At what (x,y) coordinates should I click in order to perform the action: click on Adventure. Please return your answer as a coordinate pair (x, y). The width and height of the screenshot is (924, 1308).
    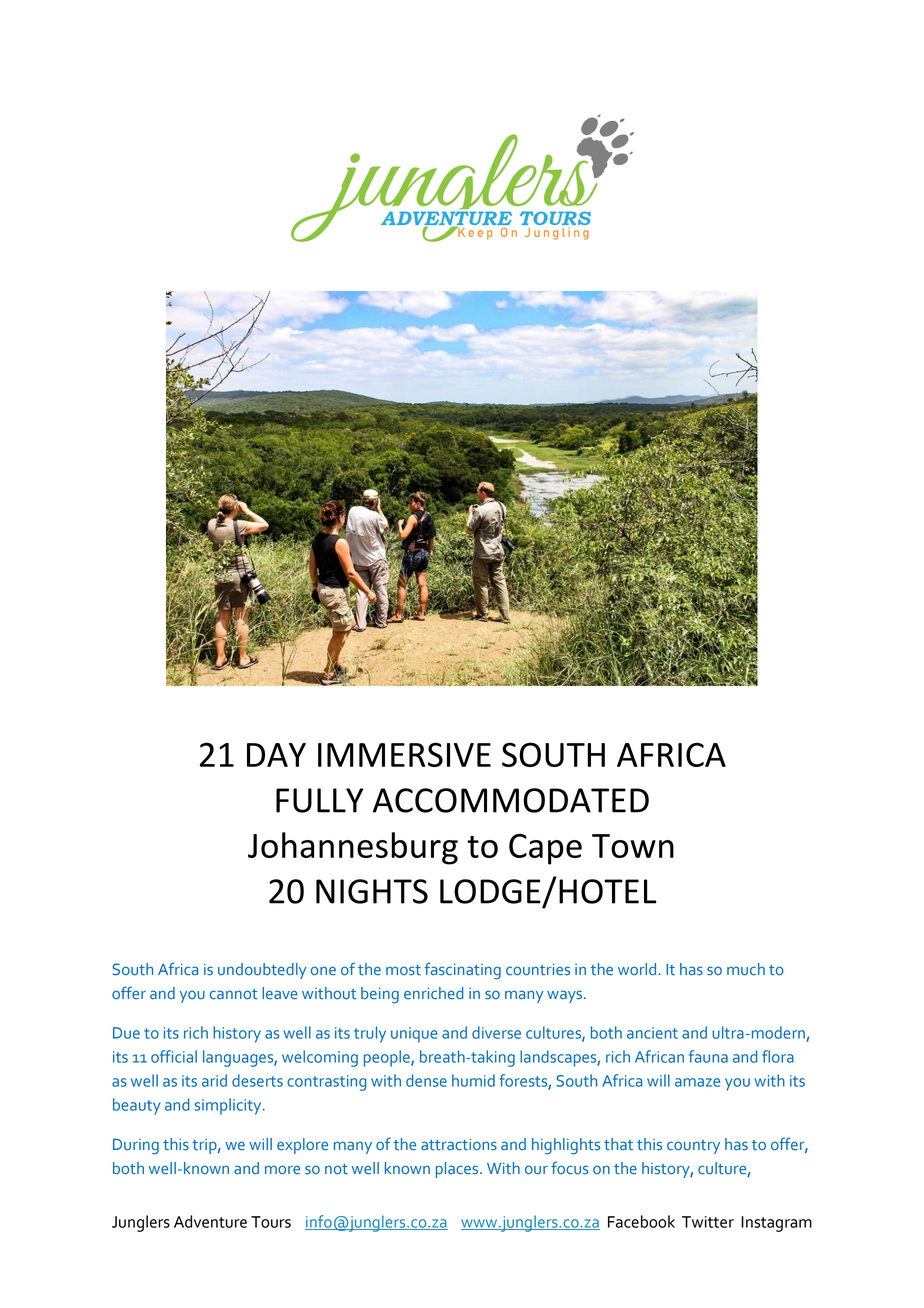
    Looking at the image, I should click on (210, 1221).
